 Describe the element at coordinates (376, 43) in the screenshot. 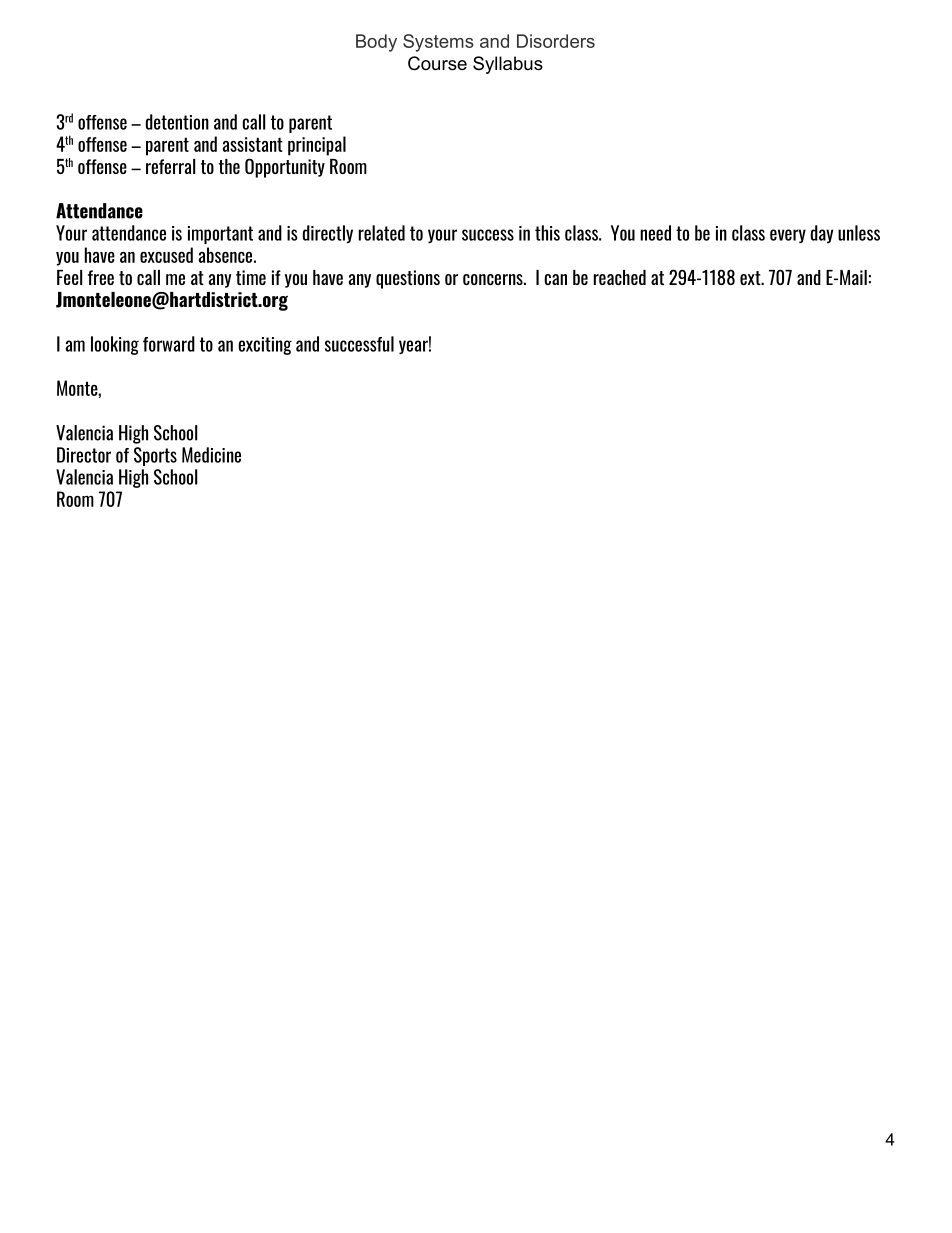

I see `Body` at that location.
